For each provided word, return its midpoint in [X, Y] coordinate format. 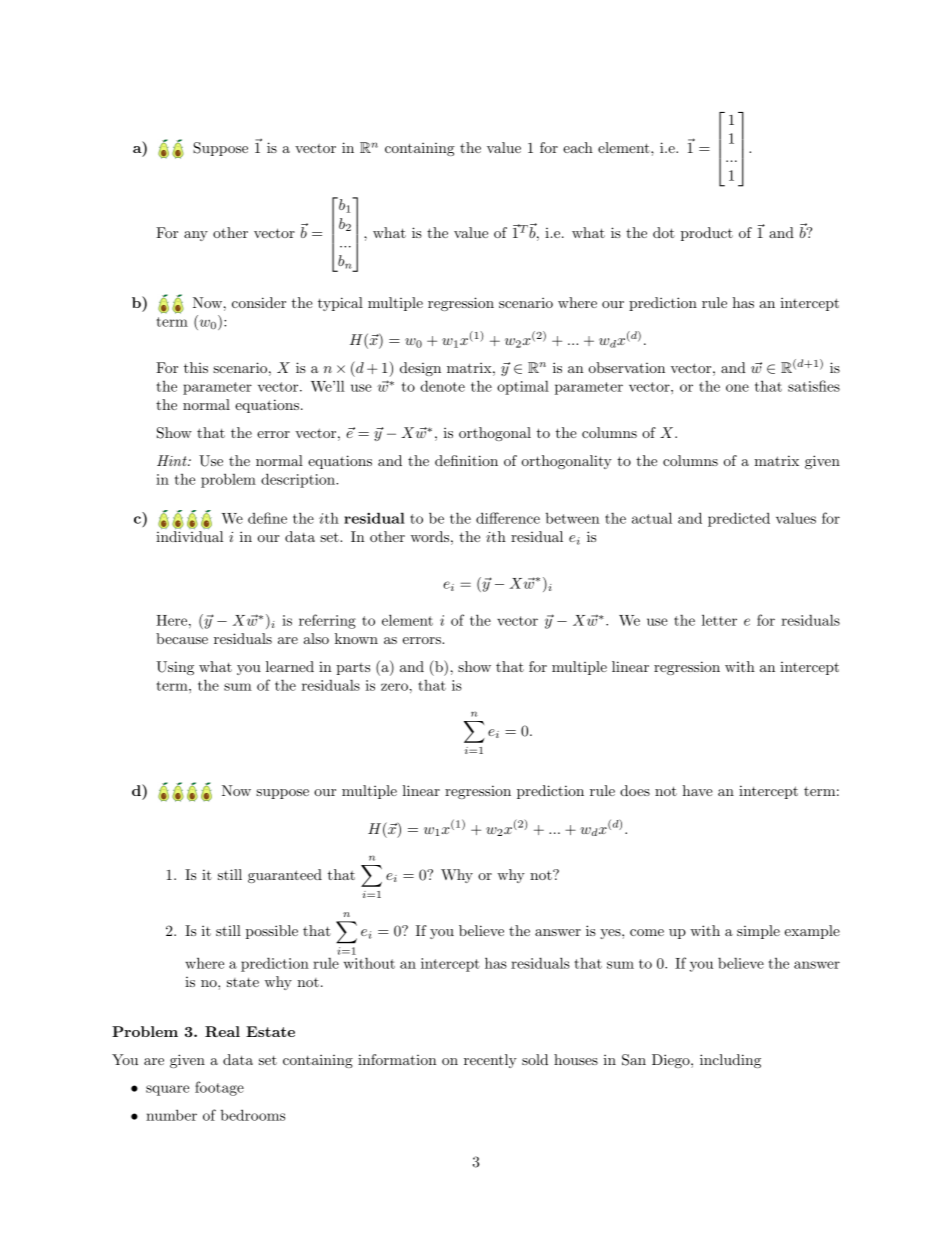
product [707, 234]
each [578, 147]
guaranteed [285, 876]
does [635, 790]
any [196, 236]
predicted [739, 519]
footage [219, 1088]
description [299, 480]
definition [466, 460]
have [697, 790]
